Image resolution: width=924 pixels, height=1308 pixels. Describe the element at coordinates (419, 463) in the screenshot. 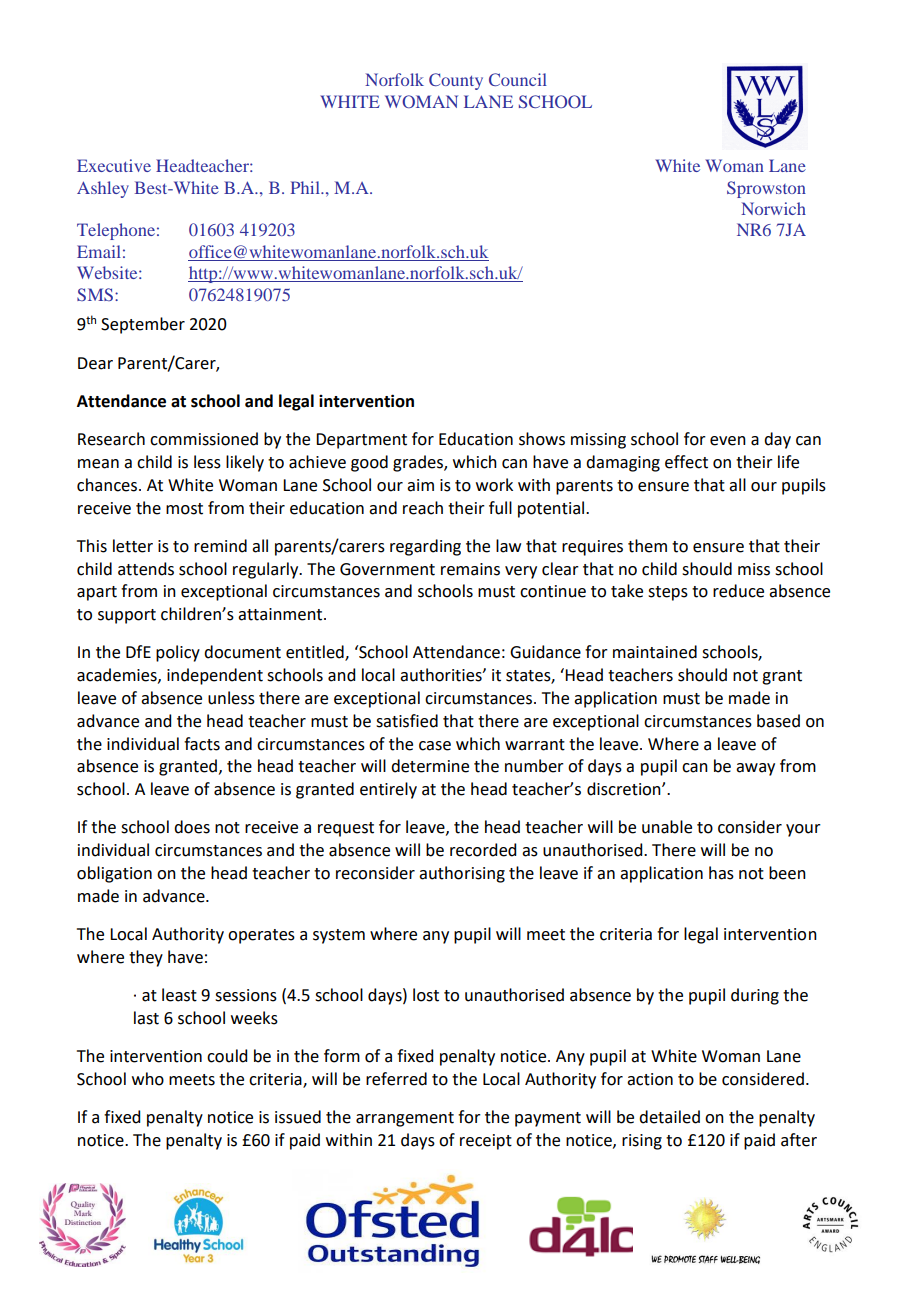

I see `grades` at that location.
